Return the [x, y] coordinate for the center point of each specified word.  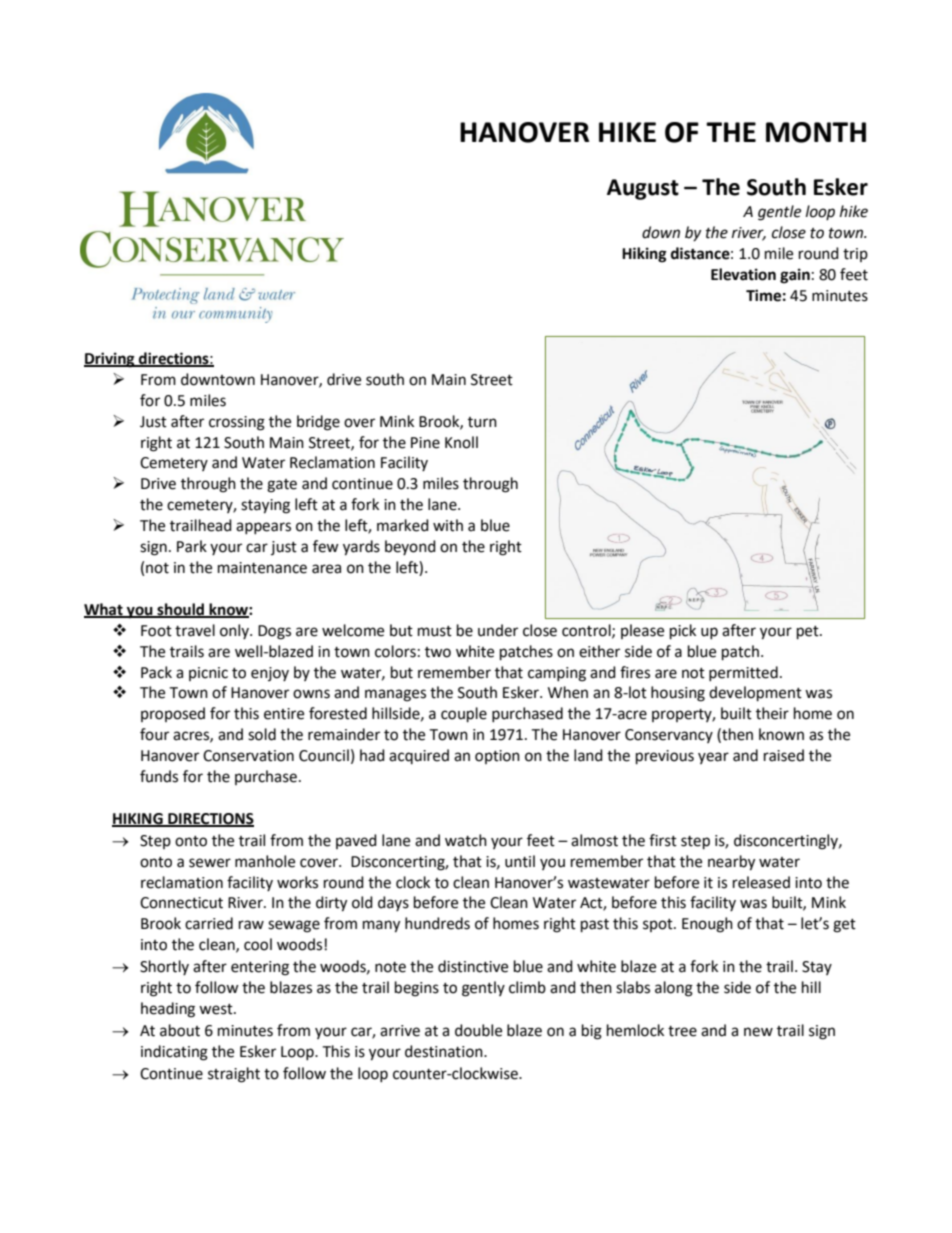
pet [809, 633]
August [643, 189]
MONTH [816, 132]
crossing [237, 423]
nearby [731, 863]
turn [482, 422]
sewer [210, 863]
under [498, 630]
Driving [110, 360]
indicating [174, 1053]
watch [466, 840]
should [181, 610]
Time [763, 295]
